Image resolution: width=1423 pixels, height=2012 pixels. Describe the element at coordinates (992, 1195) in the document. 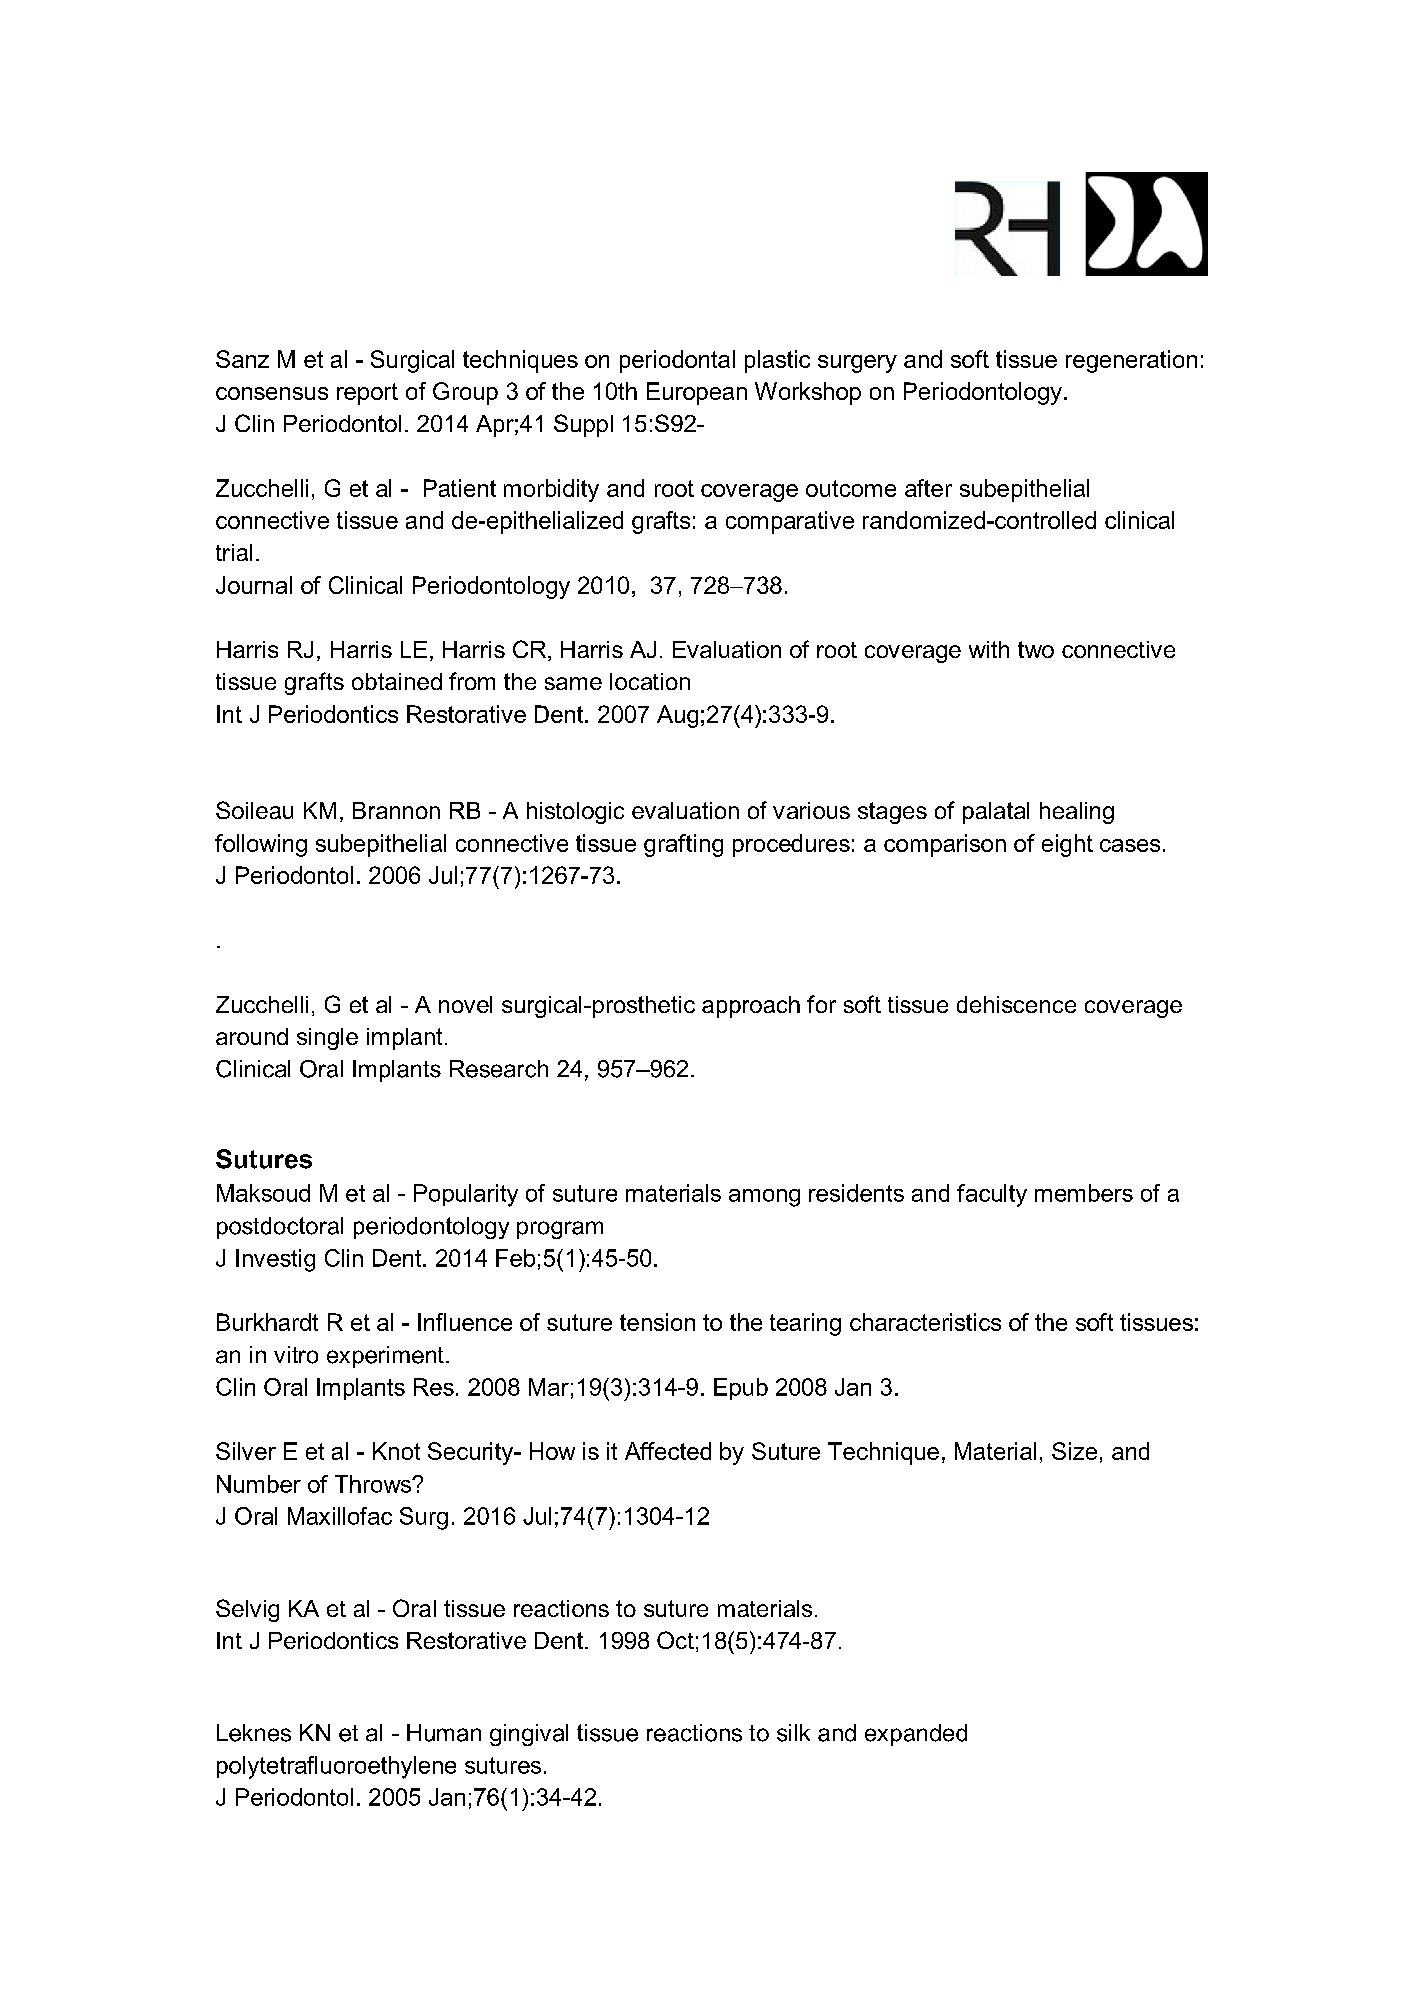

I see `faculty` at that location.
